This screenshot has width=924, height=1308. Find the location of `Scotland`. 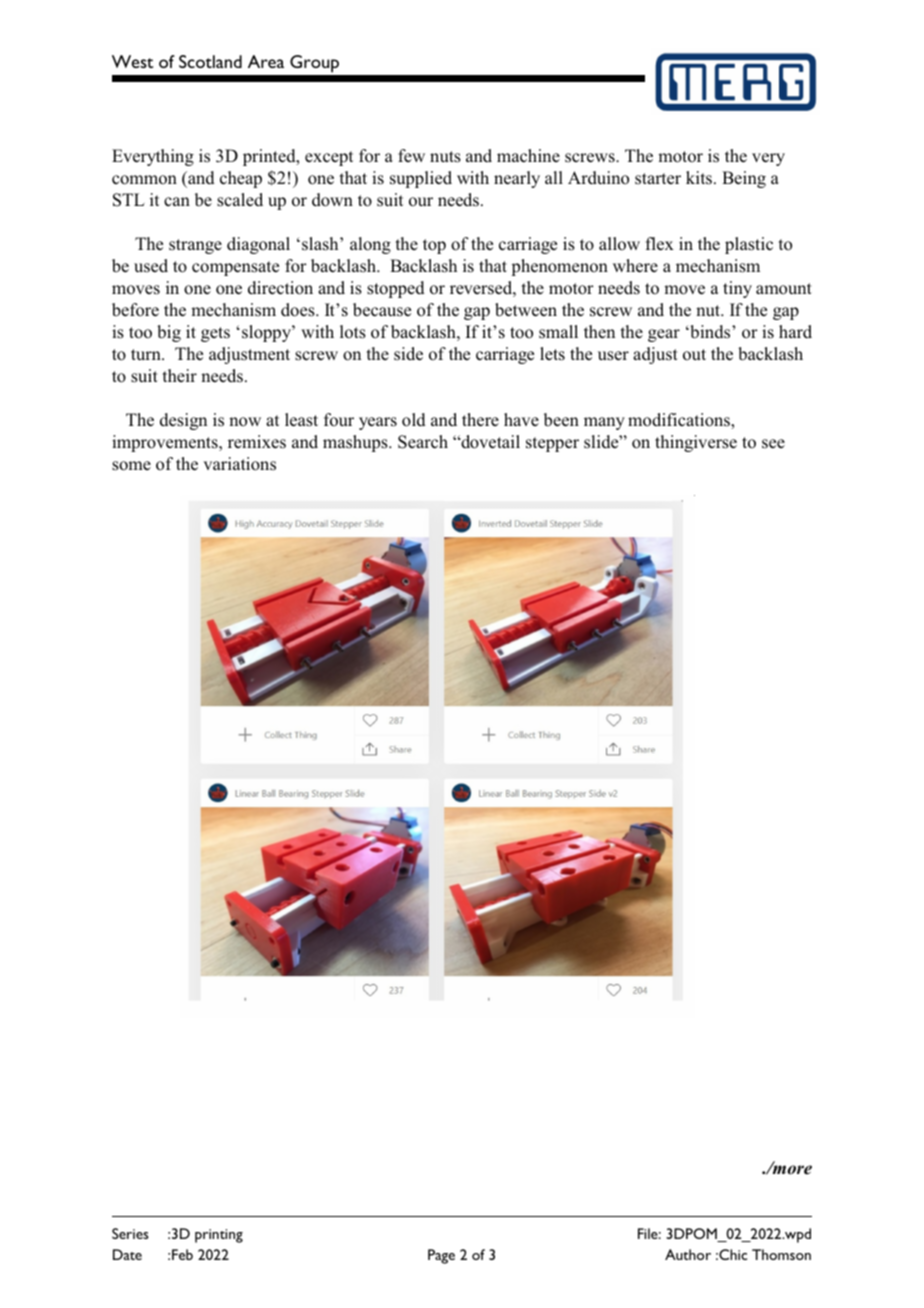

Scotland is located at coordinates (210, 61).
